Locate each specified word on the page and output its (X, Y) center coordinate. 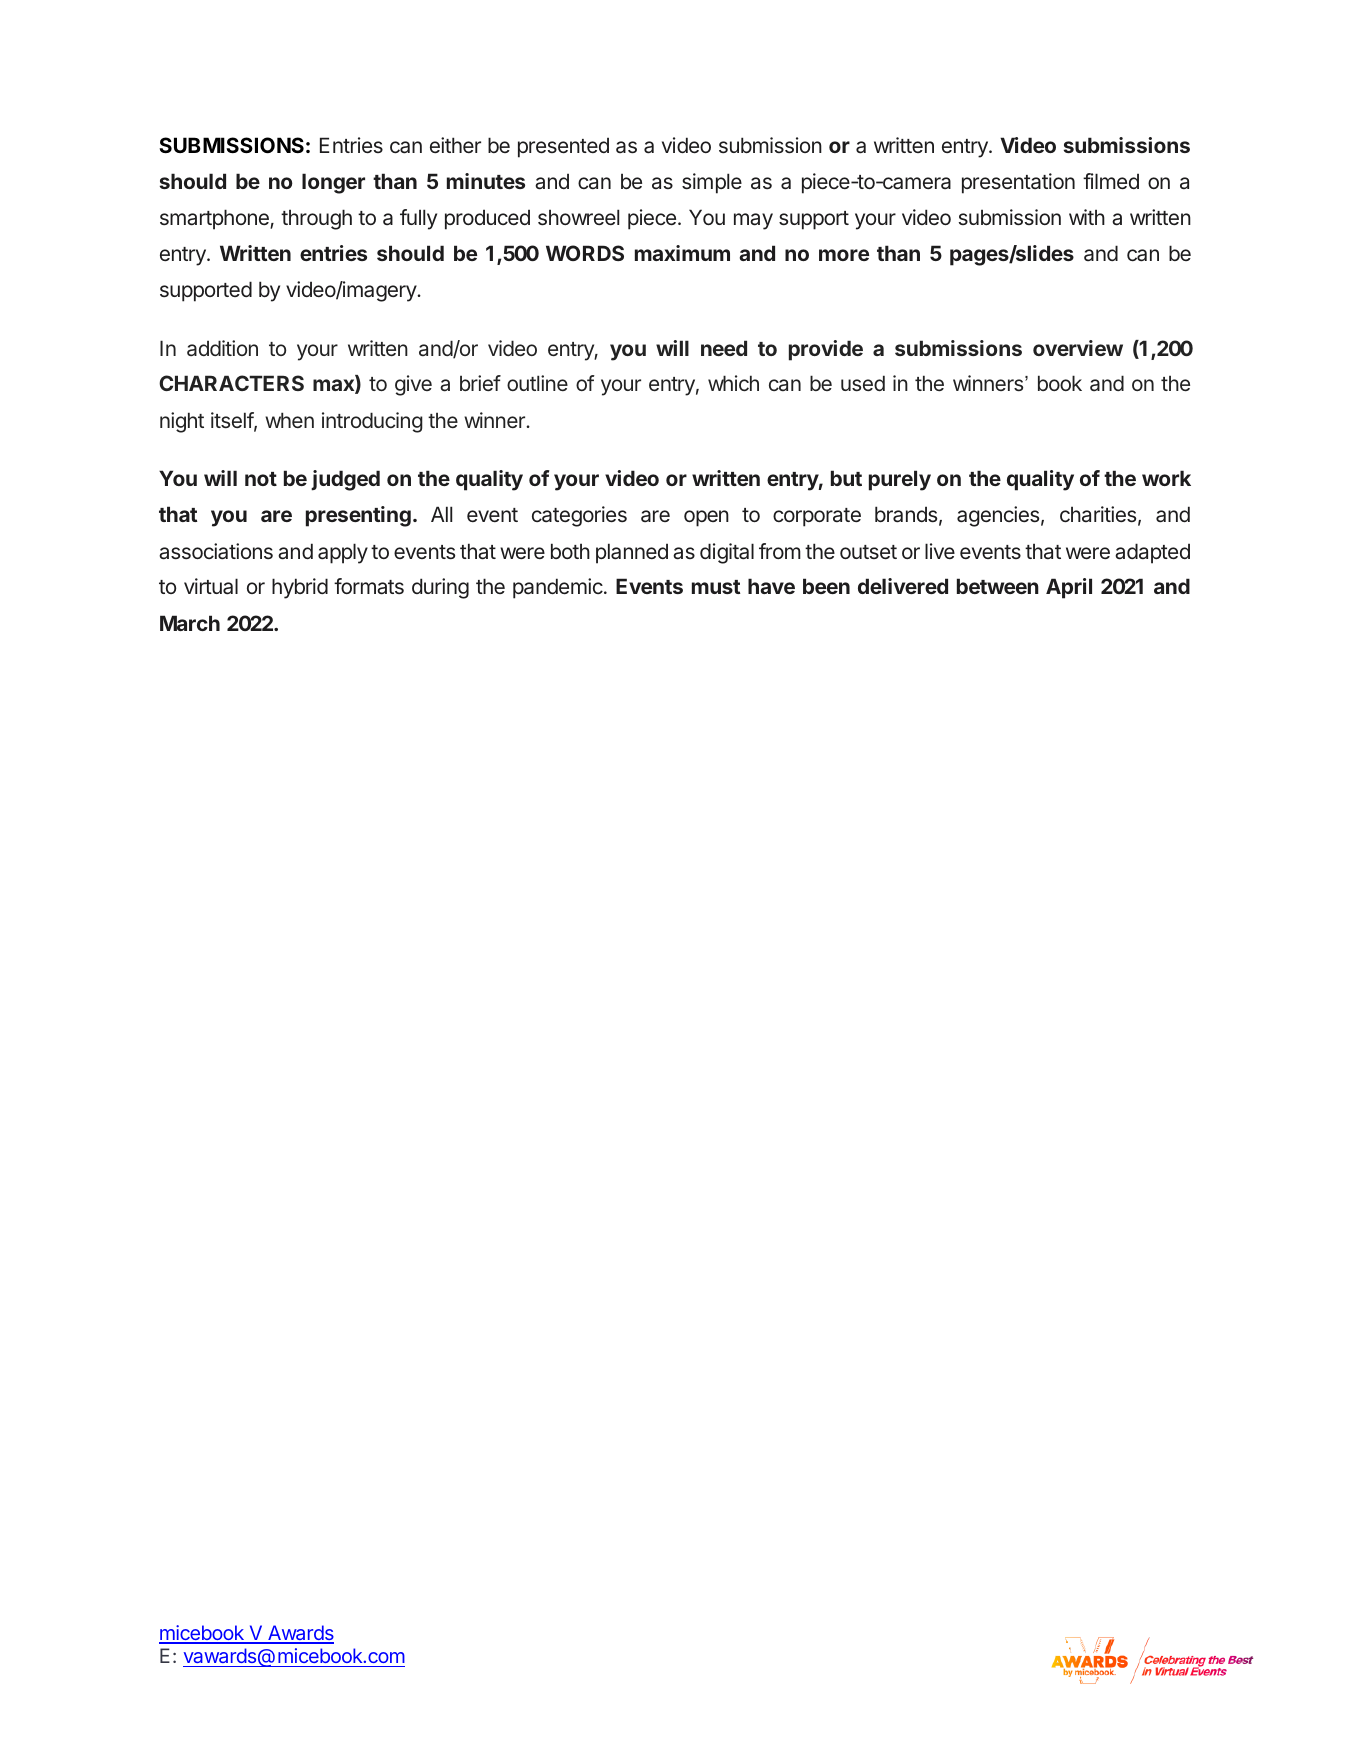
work (1166, 478)
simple (712, 183)
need (724, 348)
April (1069, 588)
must (716, 587)
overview (1078, 348)
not (261, 479)
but (846, 478)
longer (333, 183)
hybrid (300, 588)
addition (222, 348)
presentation (1018, 183)
